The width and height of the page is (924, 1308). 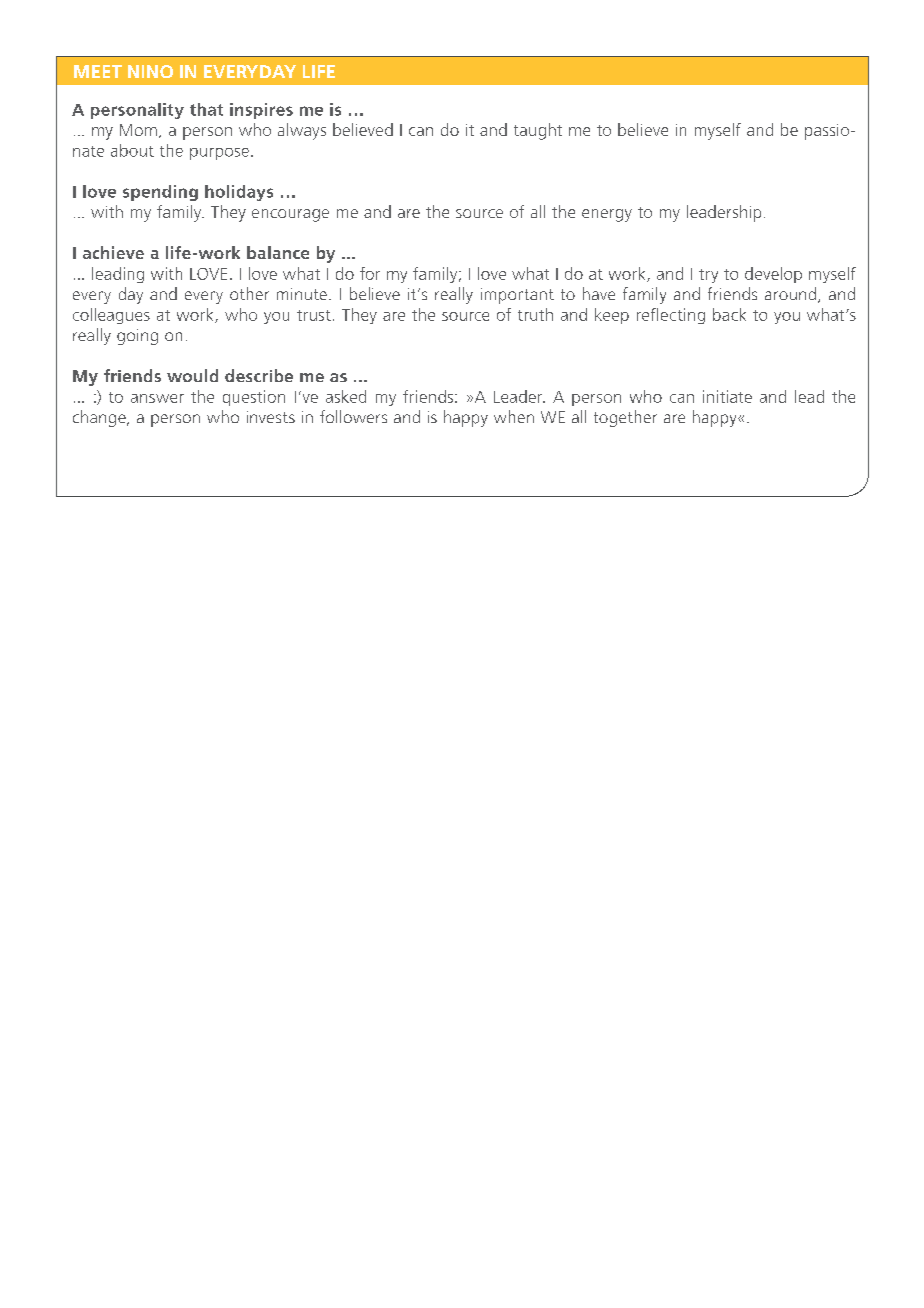 What do you see at coordinates (113, 252) in the page?
I see `achieve` at bounding box center [113, 252].
